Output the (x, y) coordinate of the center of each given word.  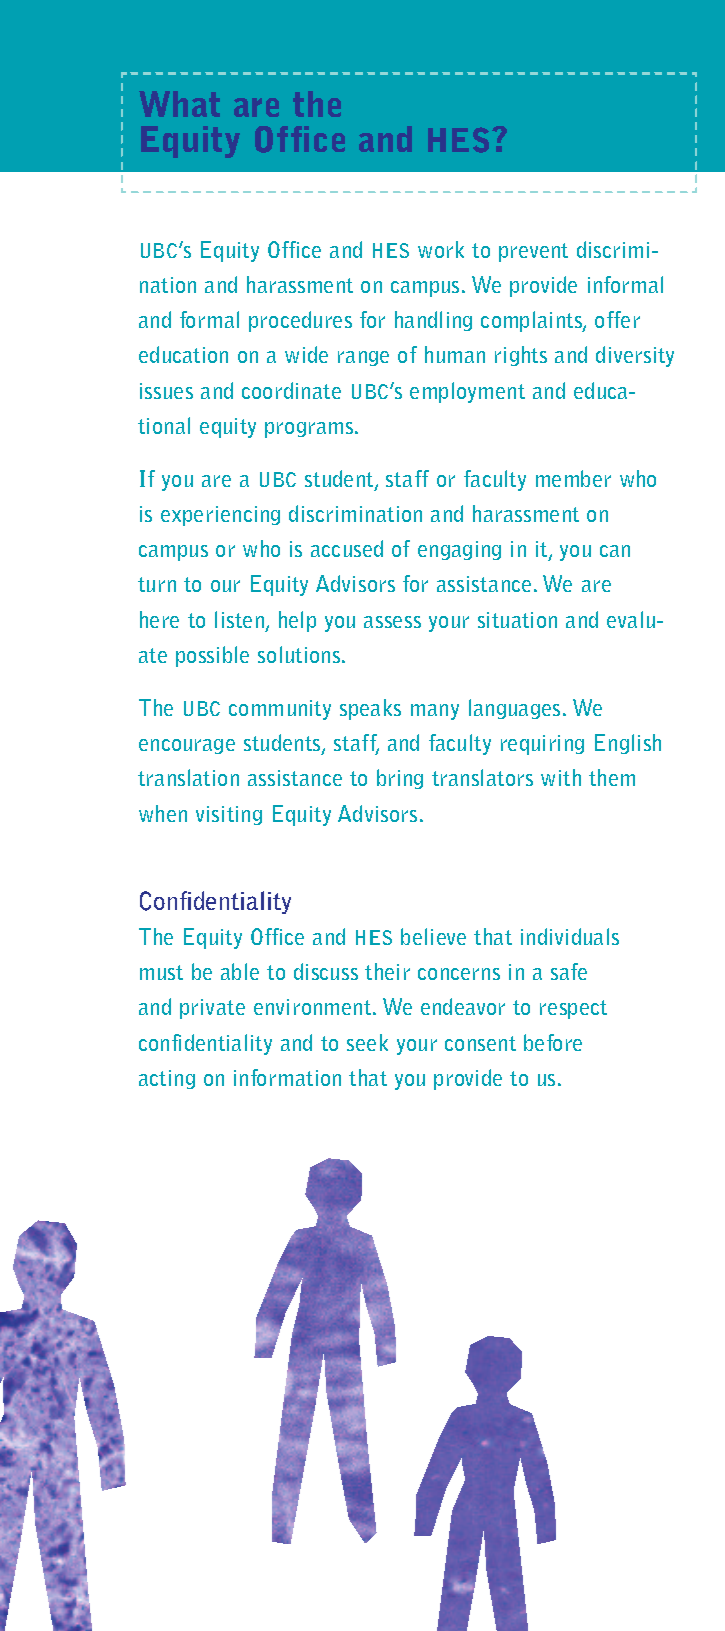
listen (239, 619)
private (212, 1009)
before (553, 1042)
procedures (300, 321)
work (441, 249)
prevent (533, 252)
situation (517, 620)
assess (392, 622)
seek (367, 1042)
